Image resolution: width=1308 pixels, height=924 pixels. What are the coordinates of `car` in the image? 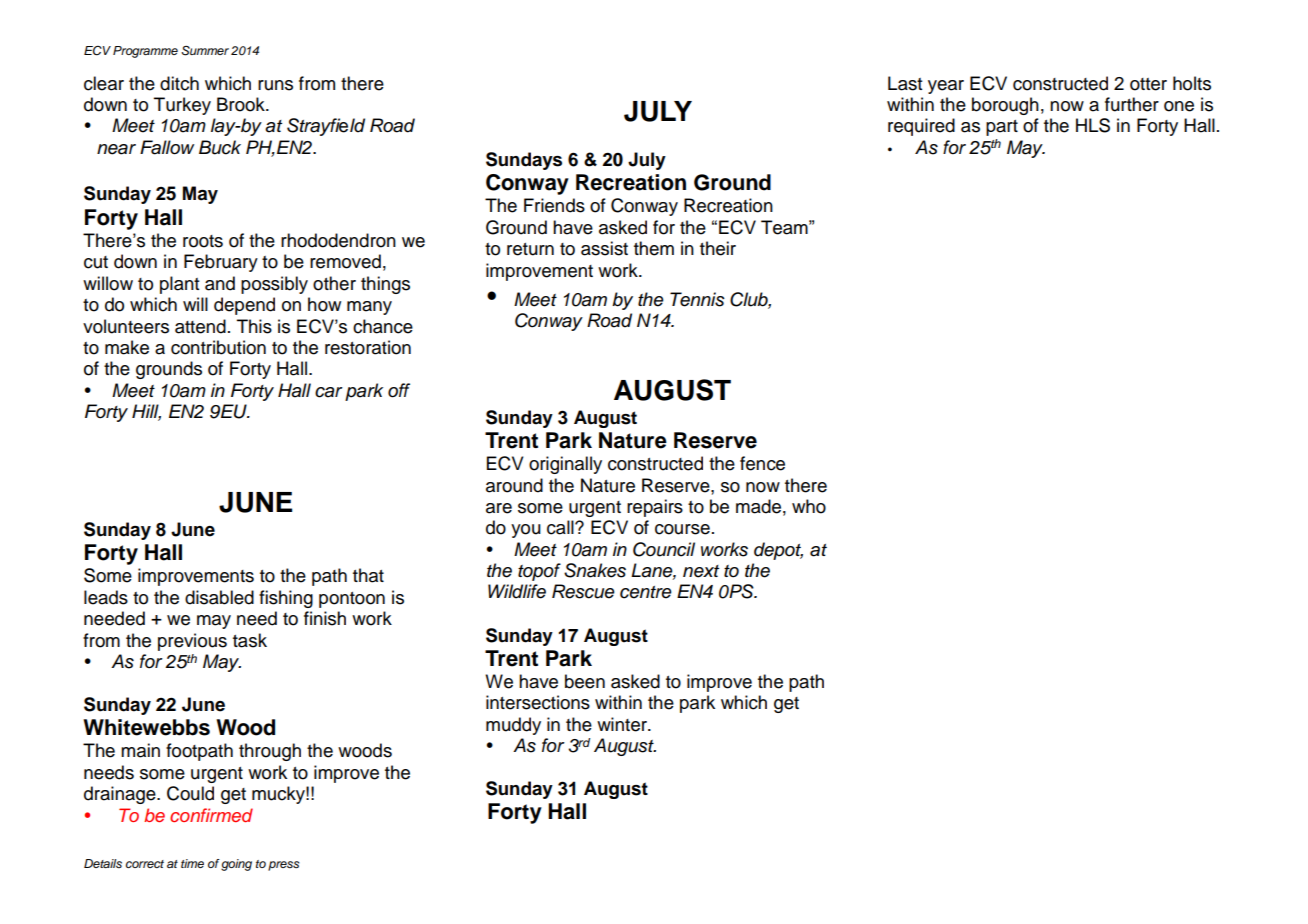 It's located at (329, 392).
